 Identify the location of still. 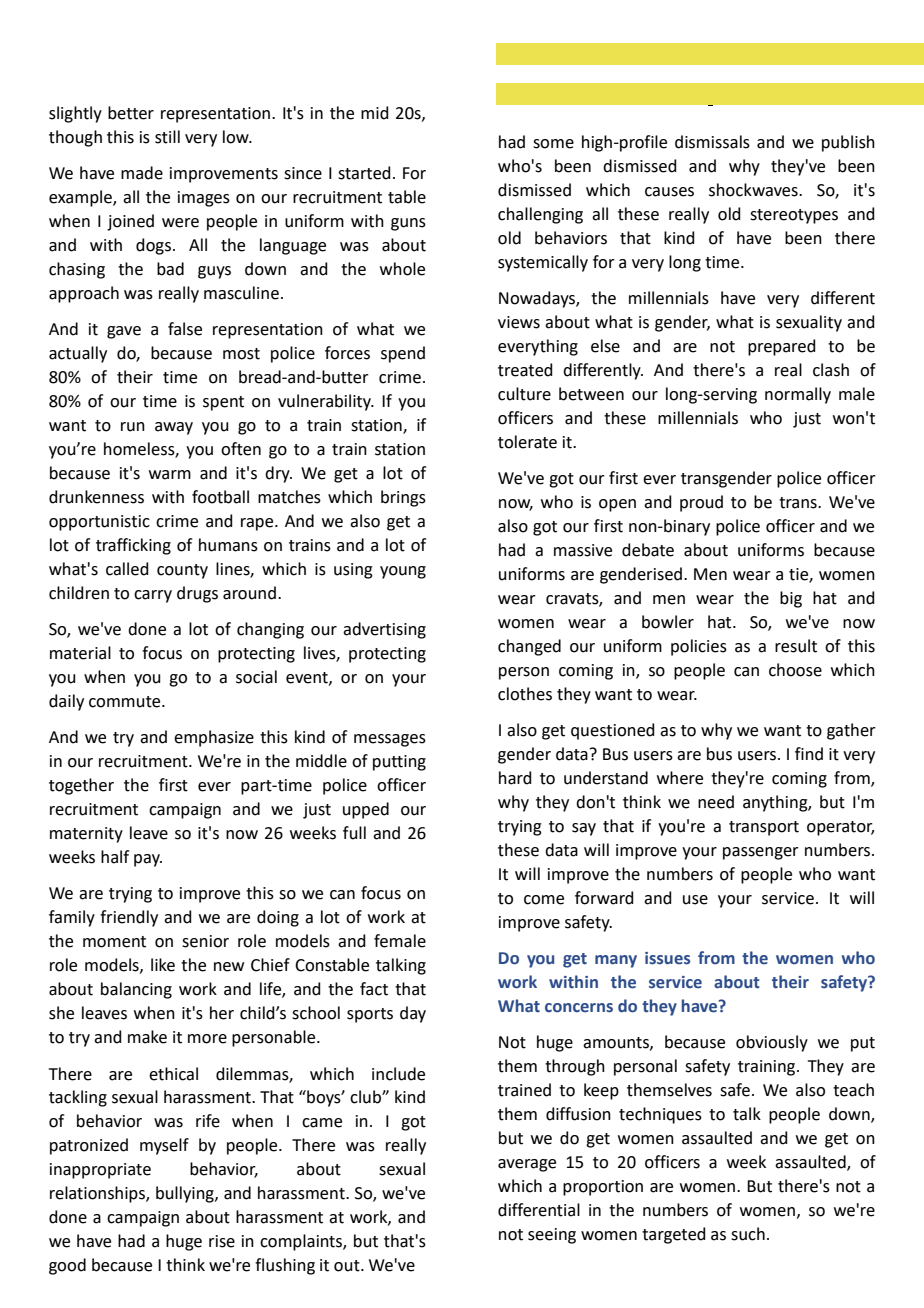
(167, 137).
